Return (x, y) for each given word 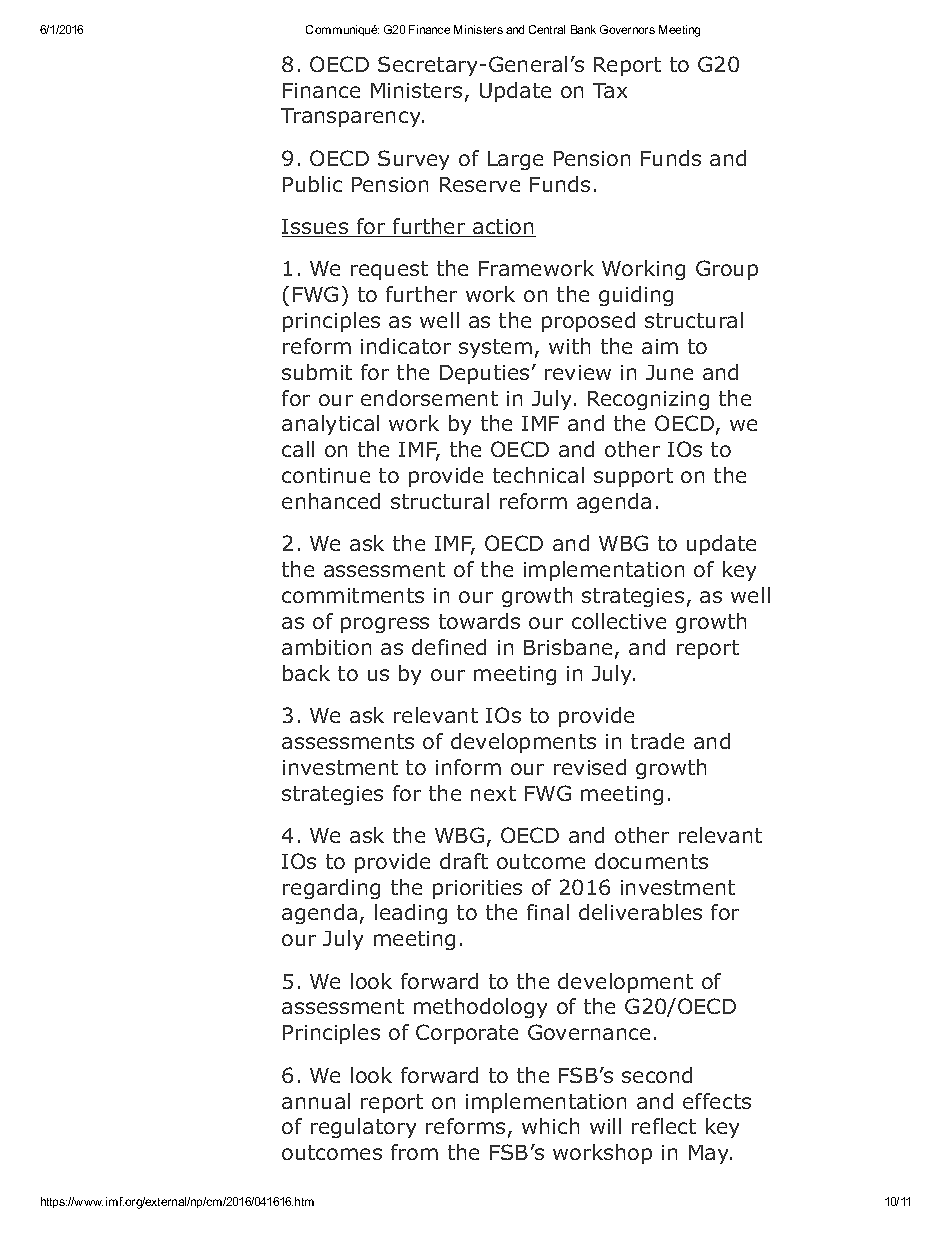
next (493, 793)
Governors (627, 29)
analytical (330, 425)
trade (657, 741)
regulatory (363, 1128)
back (306, 673)
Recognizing (648, 400)
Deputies (484, 374)
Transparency (352, 117)
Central (547, 29)
